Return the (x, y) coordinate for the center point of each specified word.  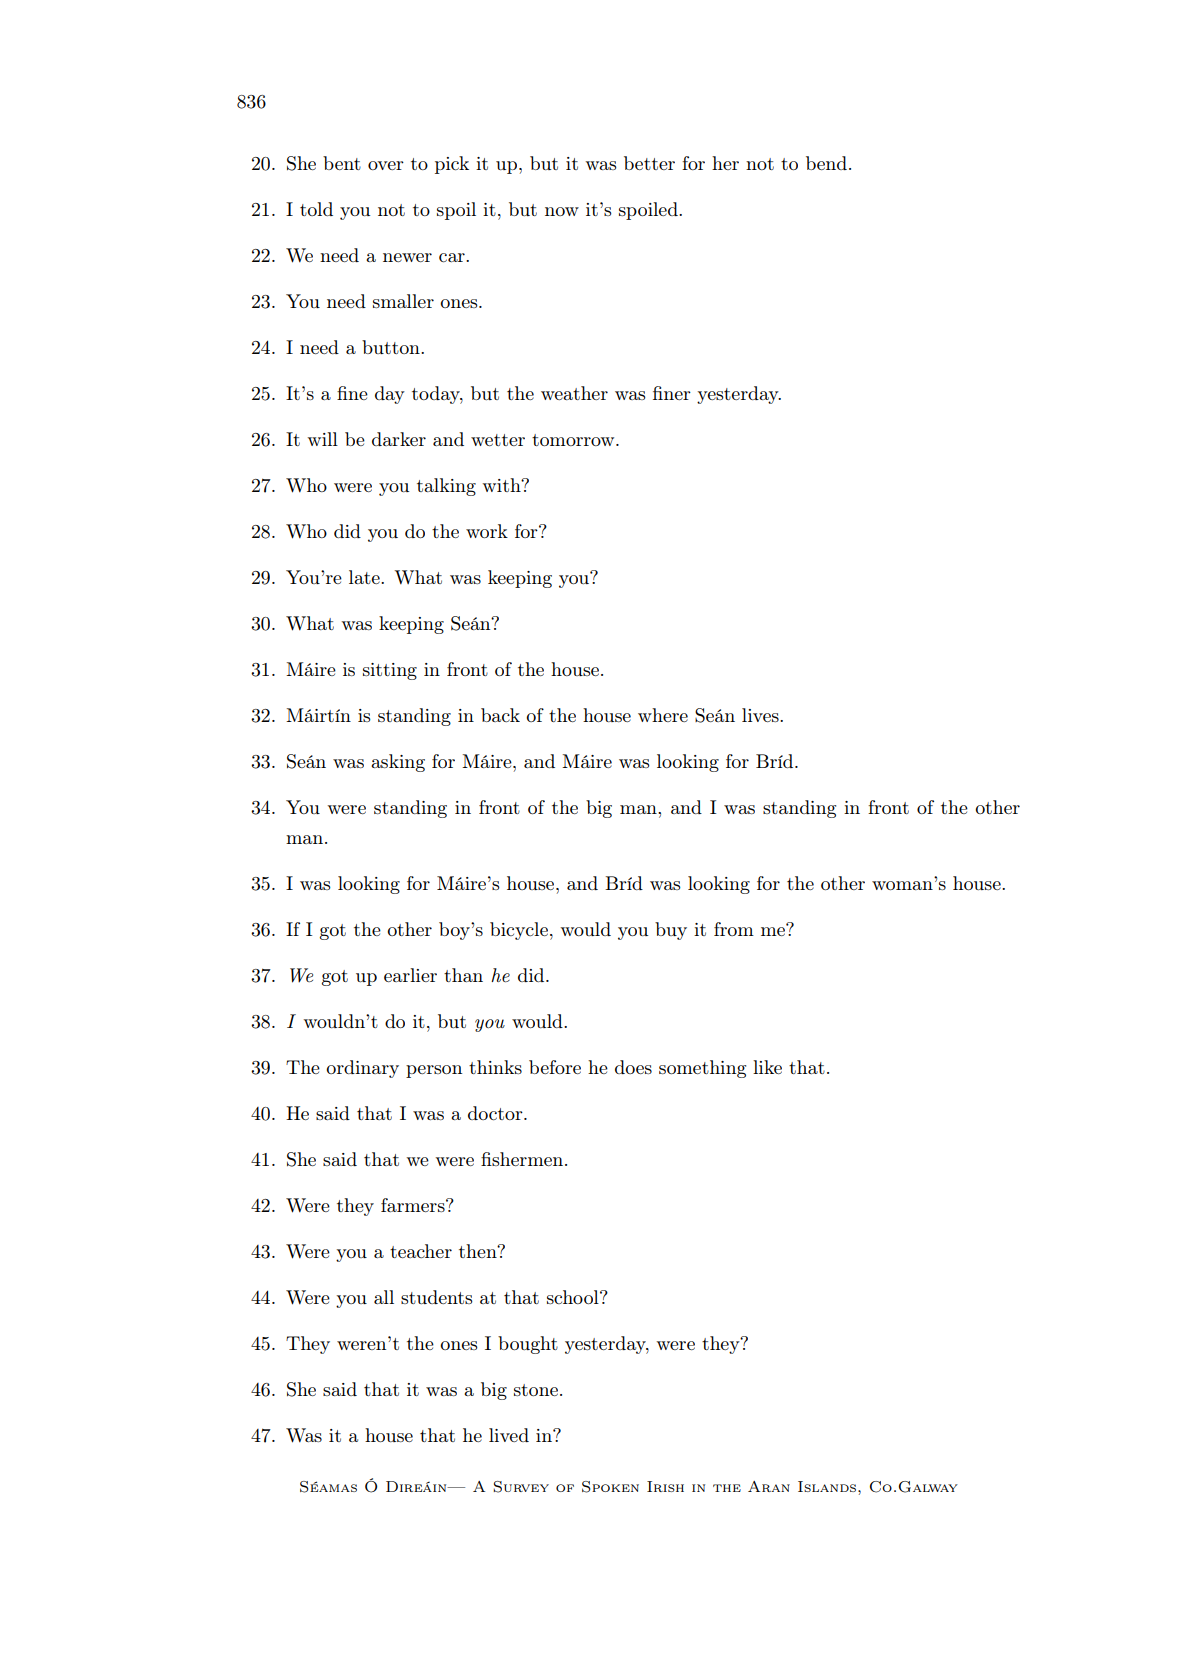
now (562, 211)
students (437, 1297)
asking (398, 763)
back (500, 715)
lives (761, 715)
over (386, 165)
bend (826, 163)
